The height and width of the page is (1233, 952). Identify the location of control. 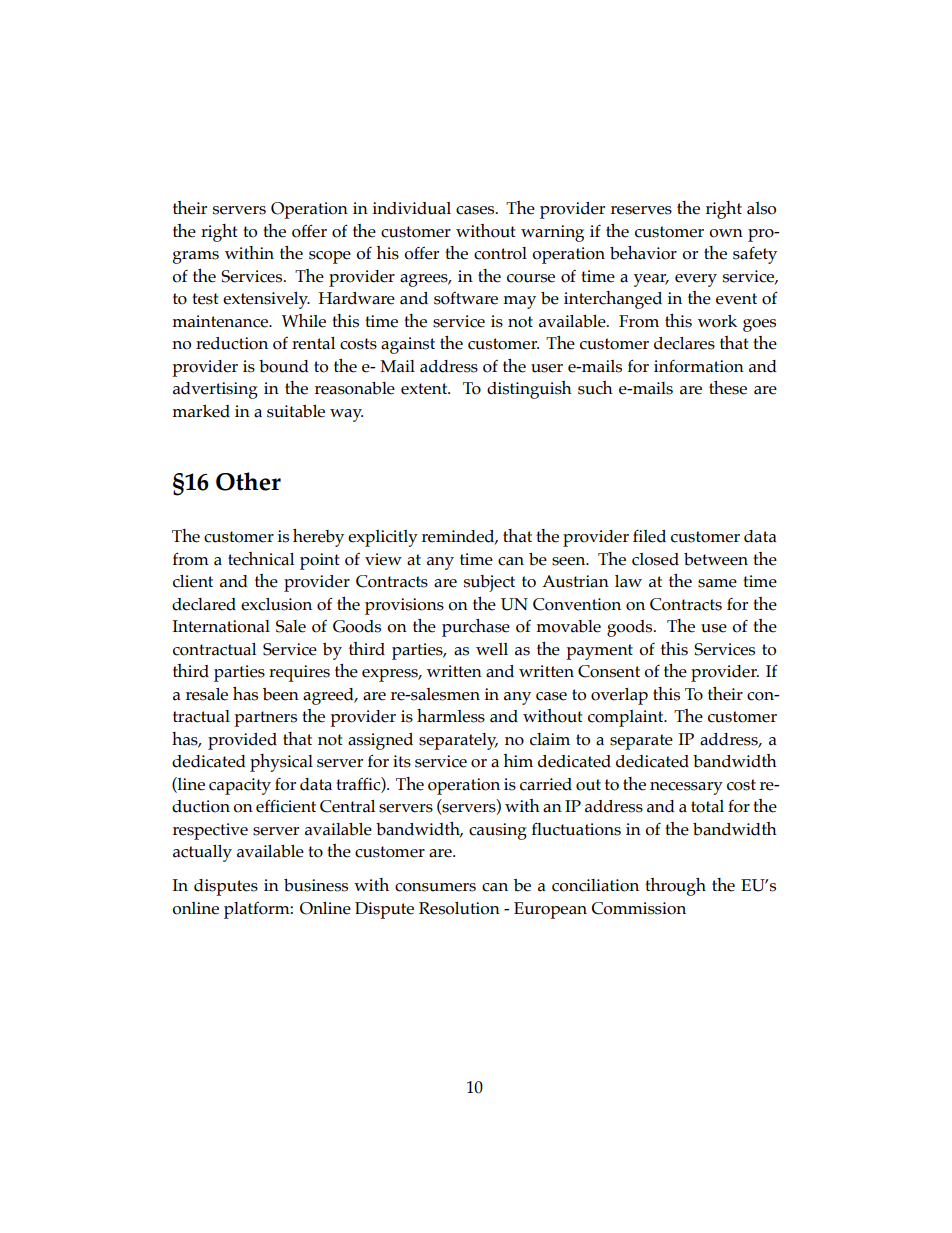
(500, 253).
